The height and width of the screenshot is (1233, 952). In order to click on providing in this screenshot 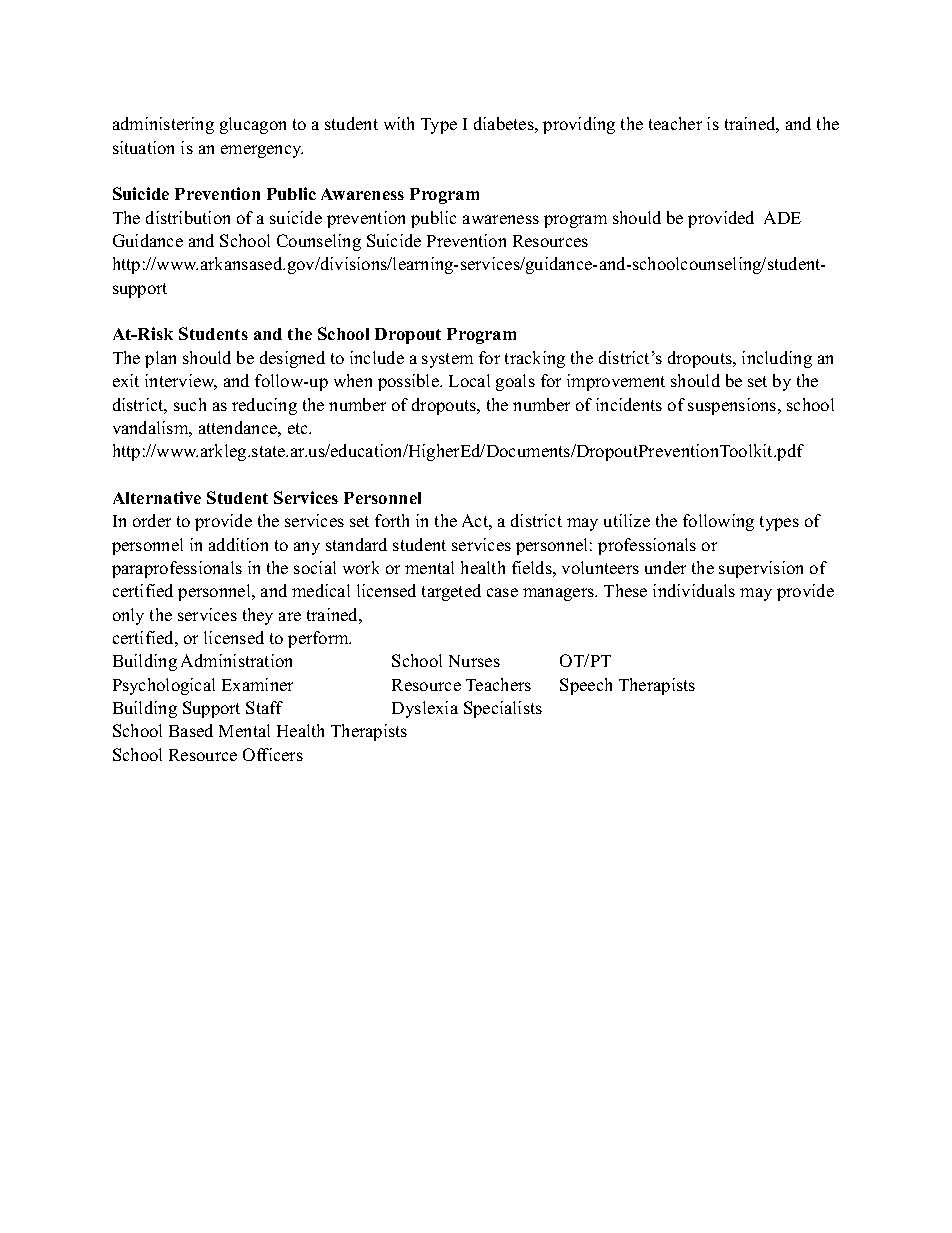, I will do `click(579, 125)`.
